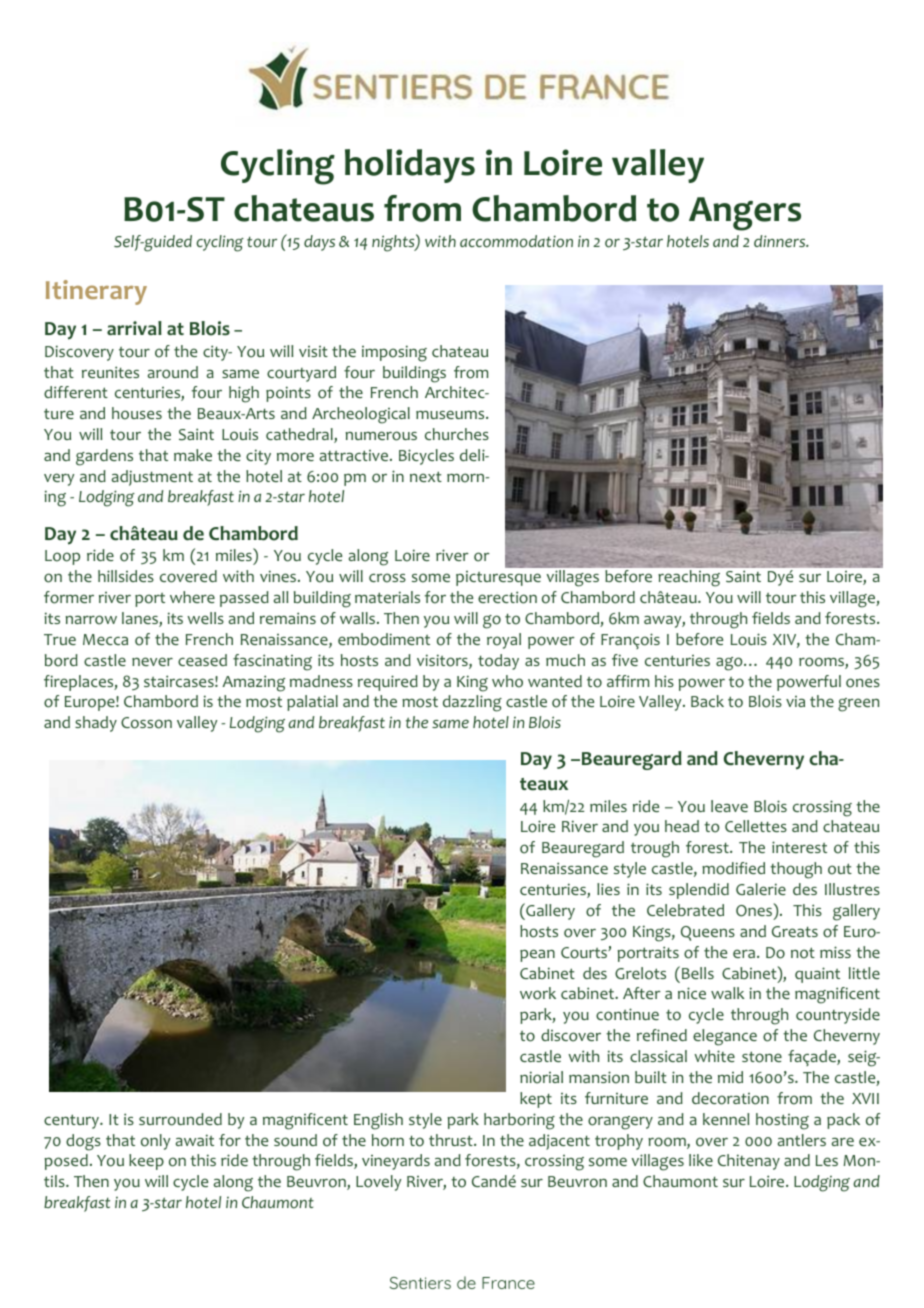 Image resolution: width=924 pixels, height=1308 pixels. I want to click on work, so click(538, 993).
